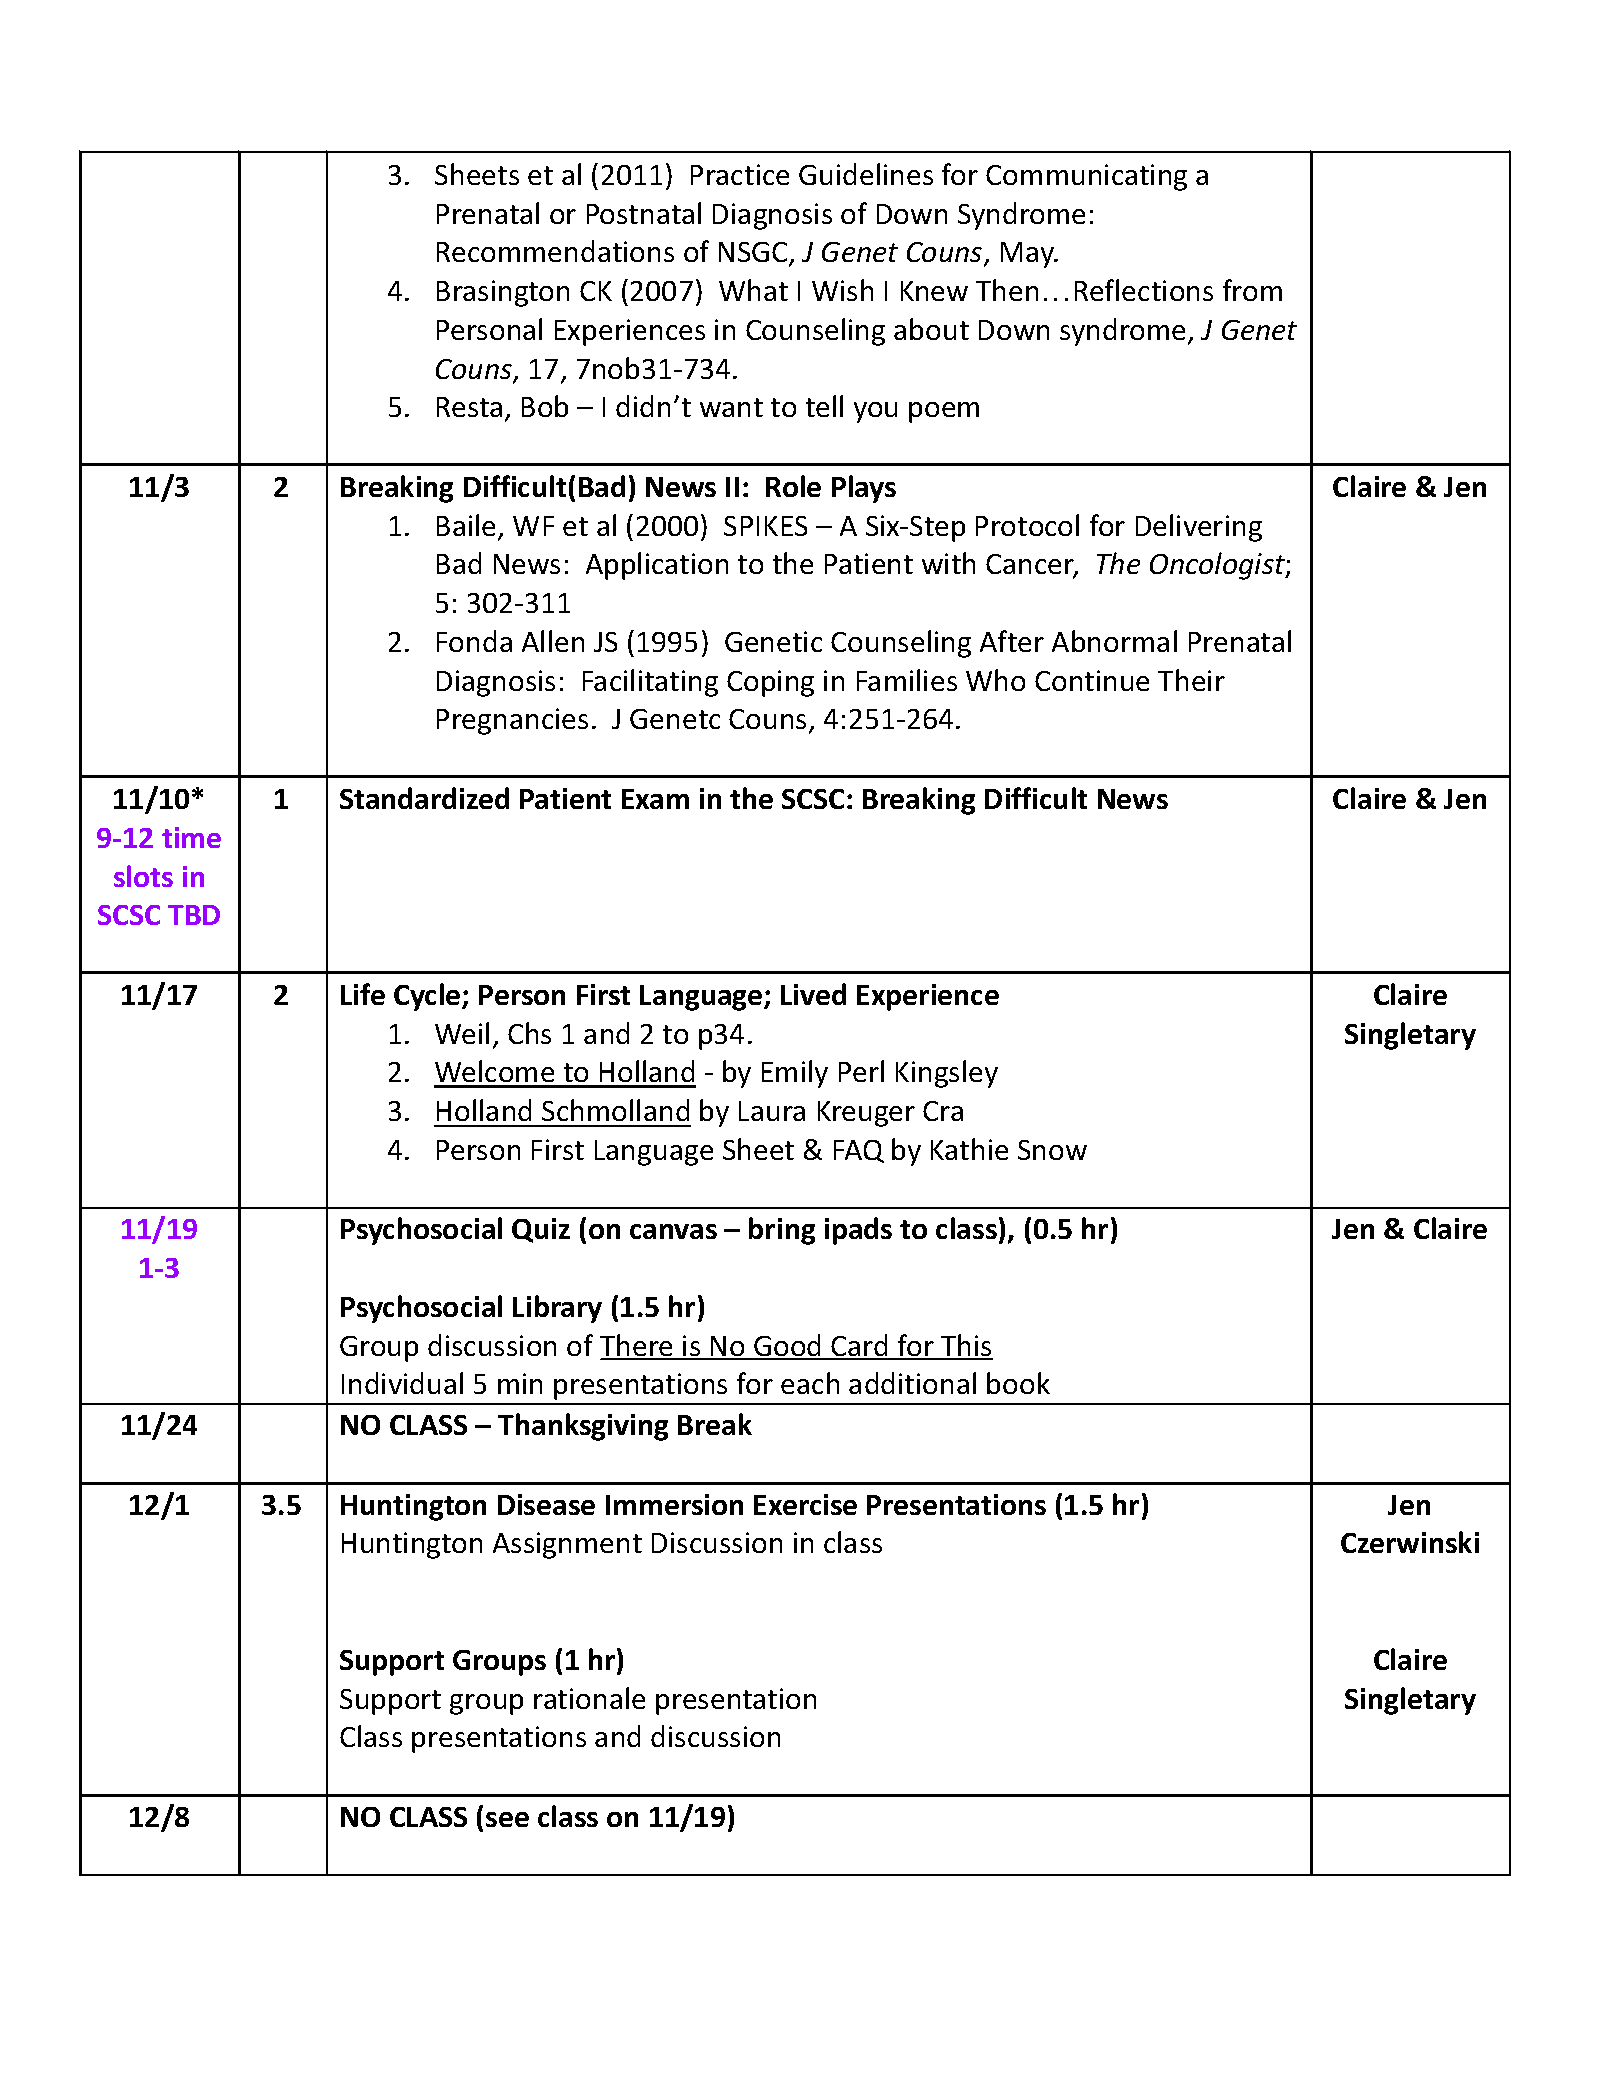  Describe the element at coordinates (589, 1698) in the screenshot. I see `rationale` at that location.
